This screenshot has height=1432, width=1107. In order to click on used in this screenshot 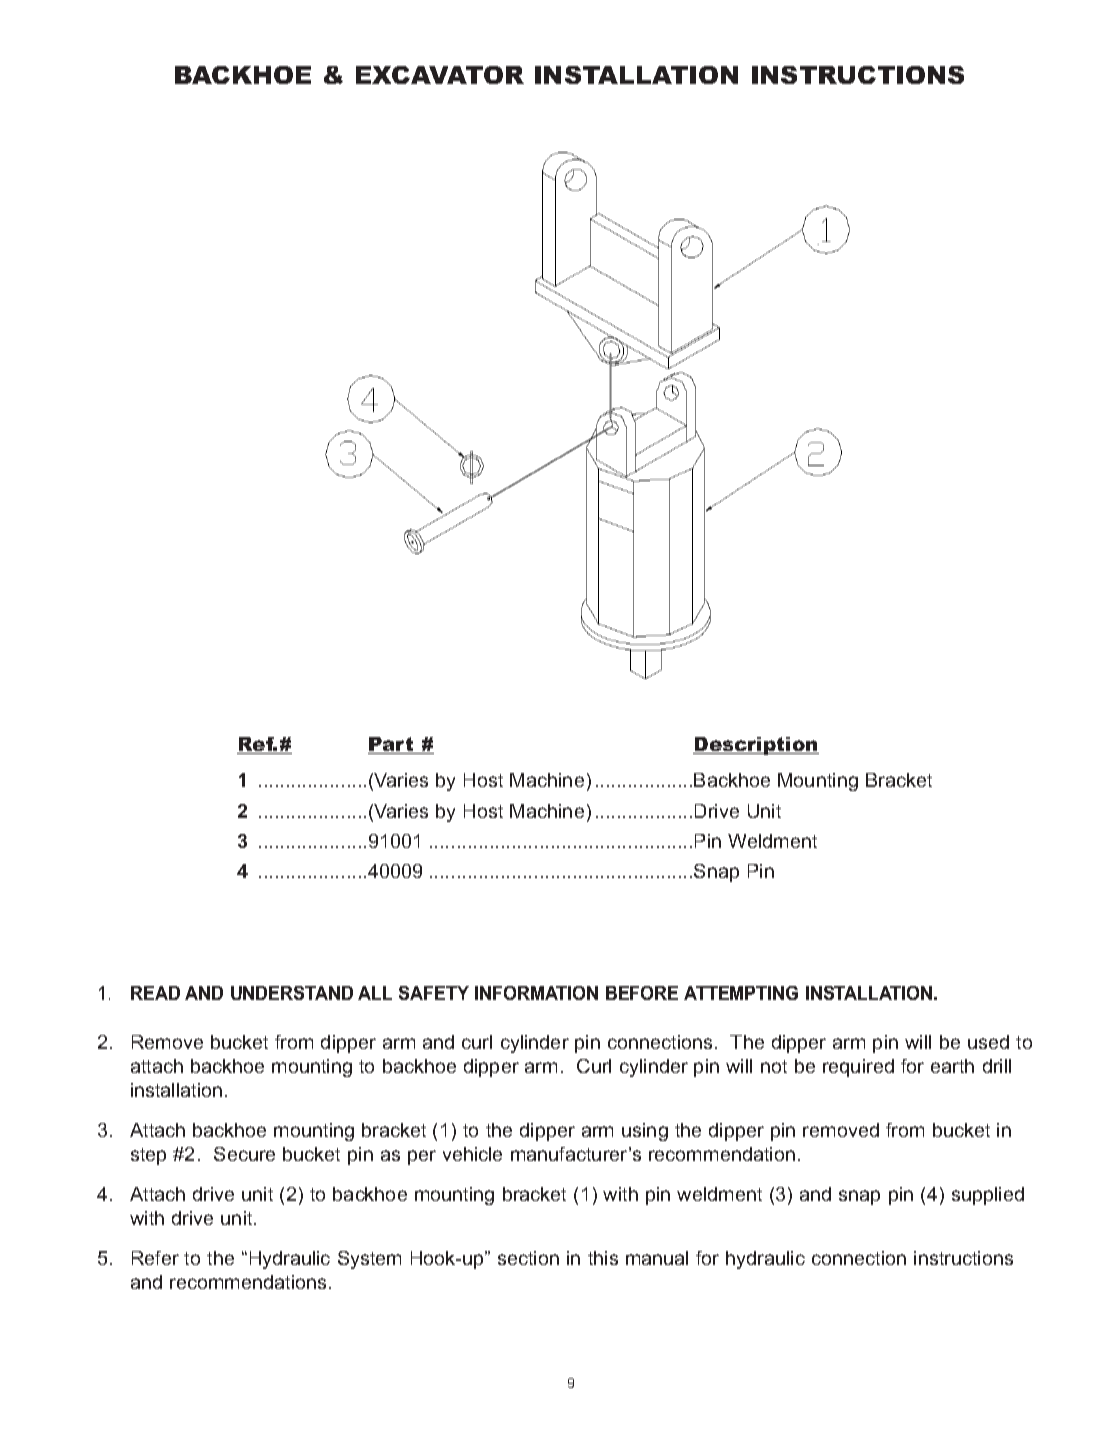, I will do `click(988, 1042)`.
